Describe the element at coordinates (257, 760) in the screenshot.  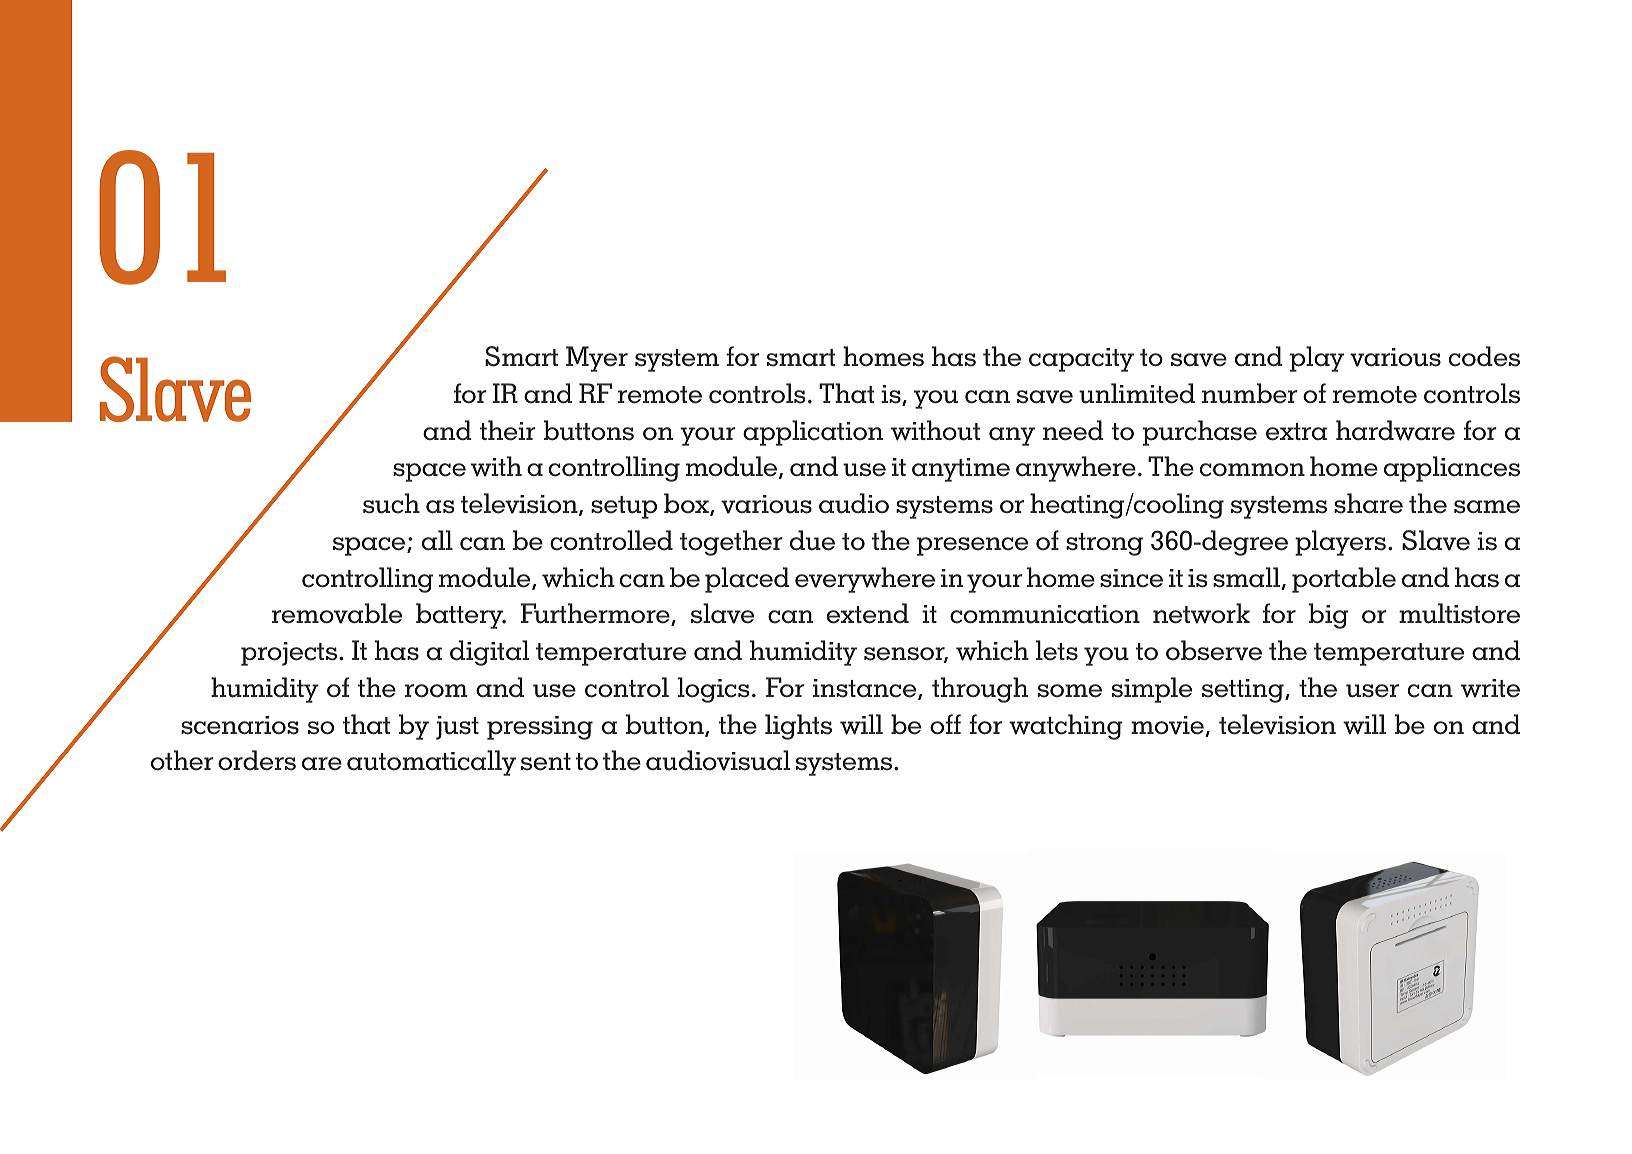
I see `orders` at that location.
